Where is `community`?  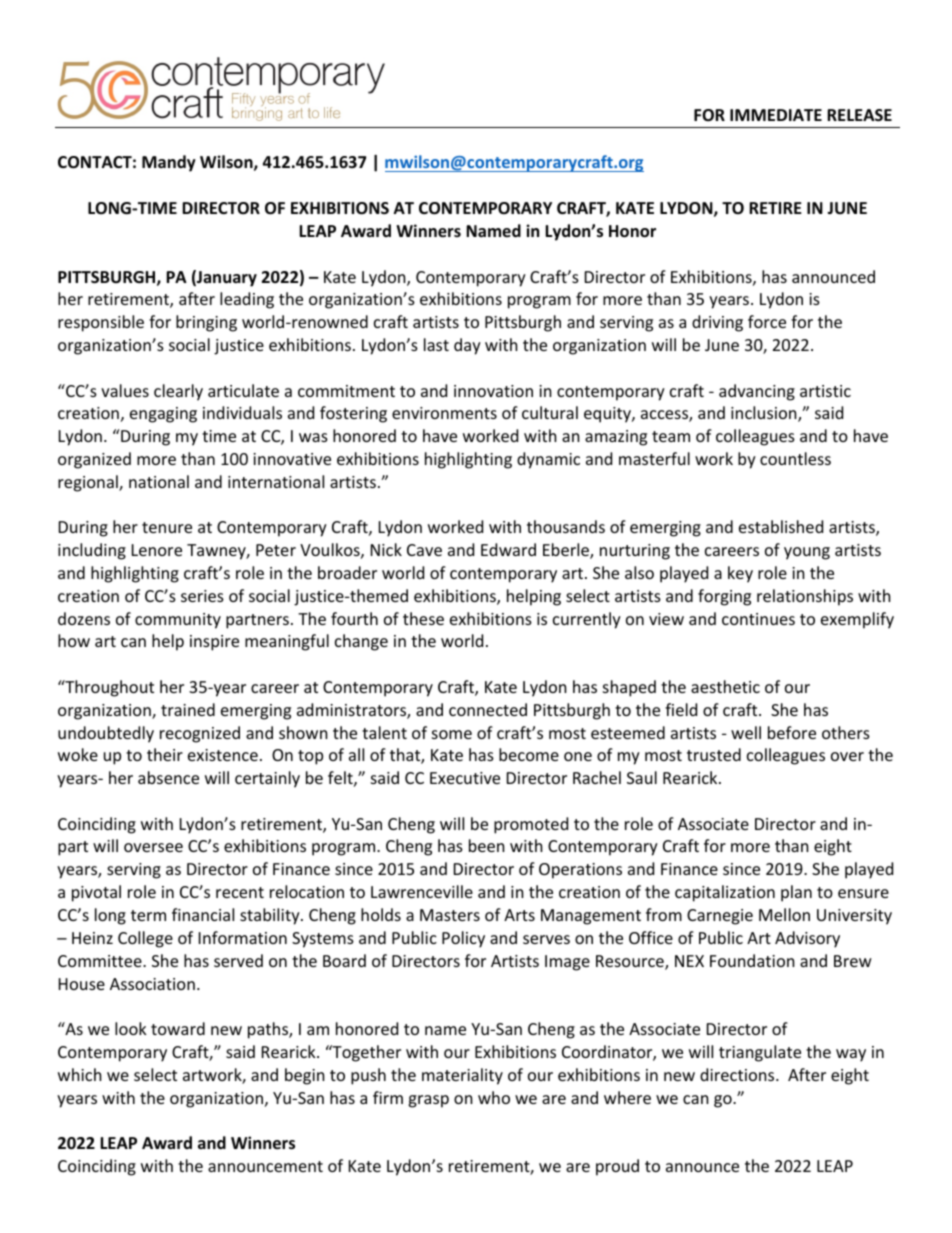
community is located at coordinates (178, 621).
